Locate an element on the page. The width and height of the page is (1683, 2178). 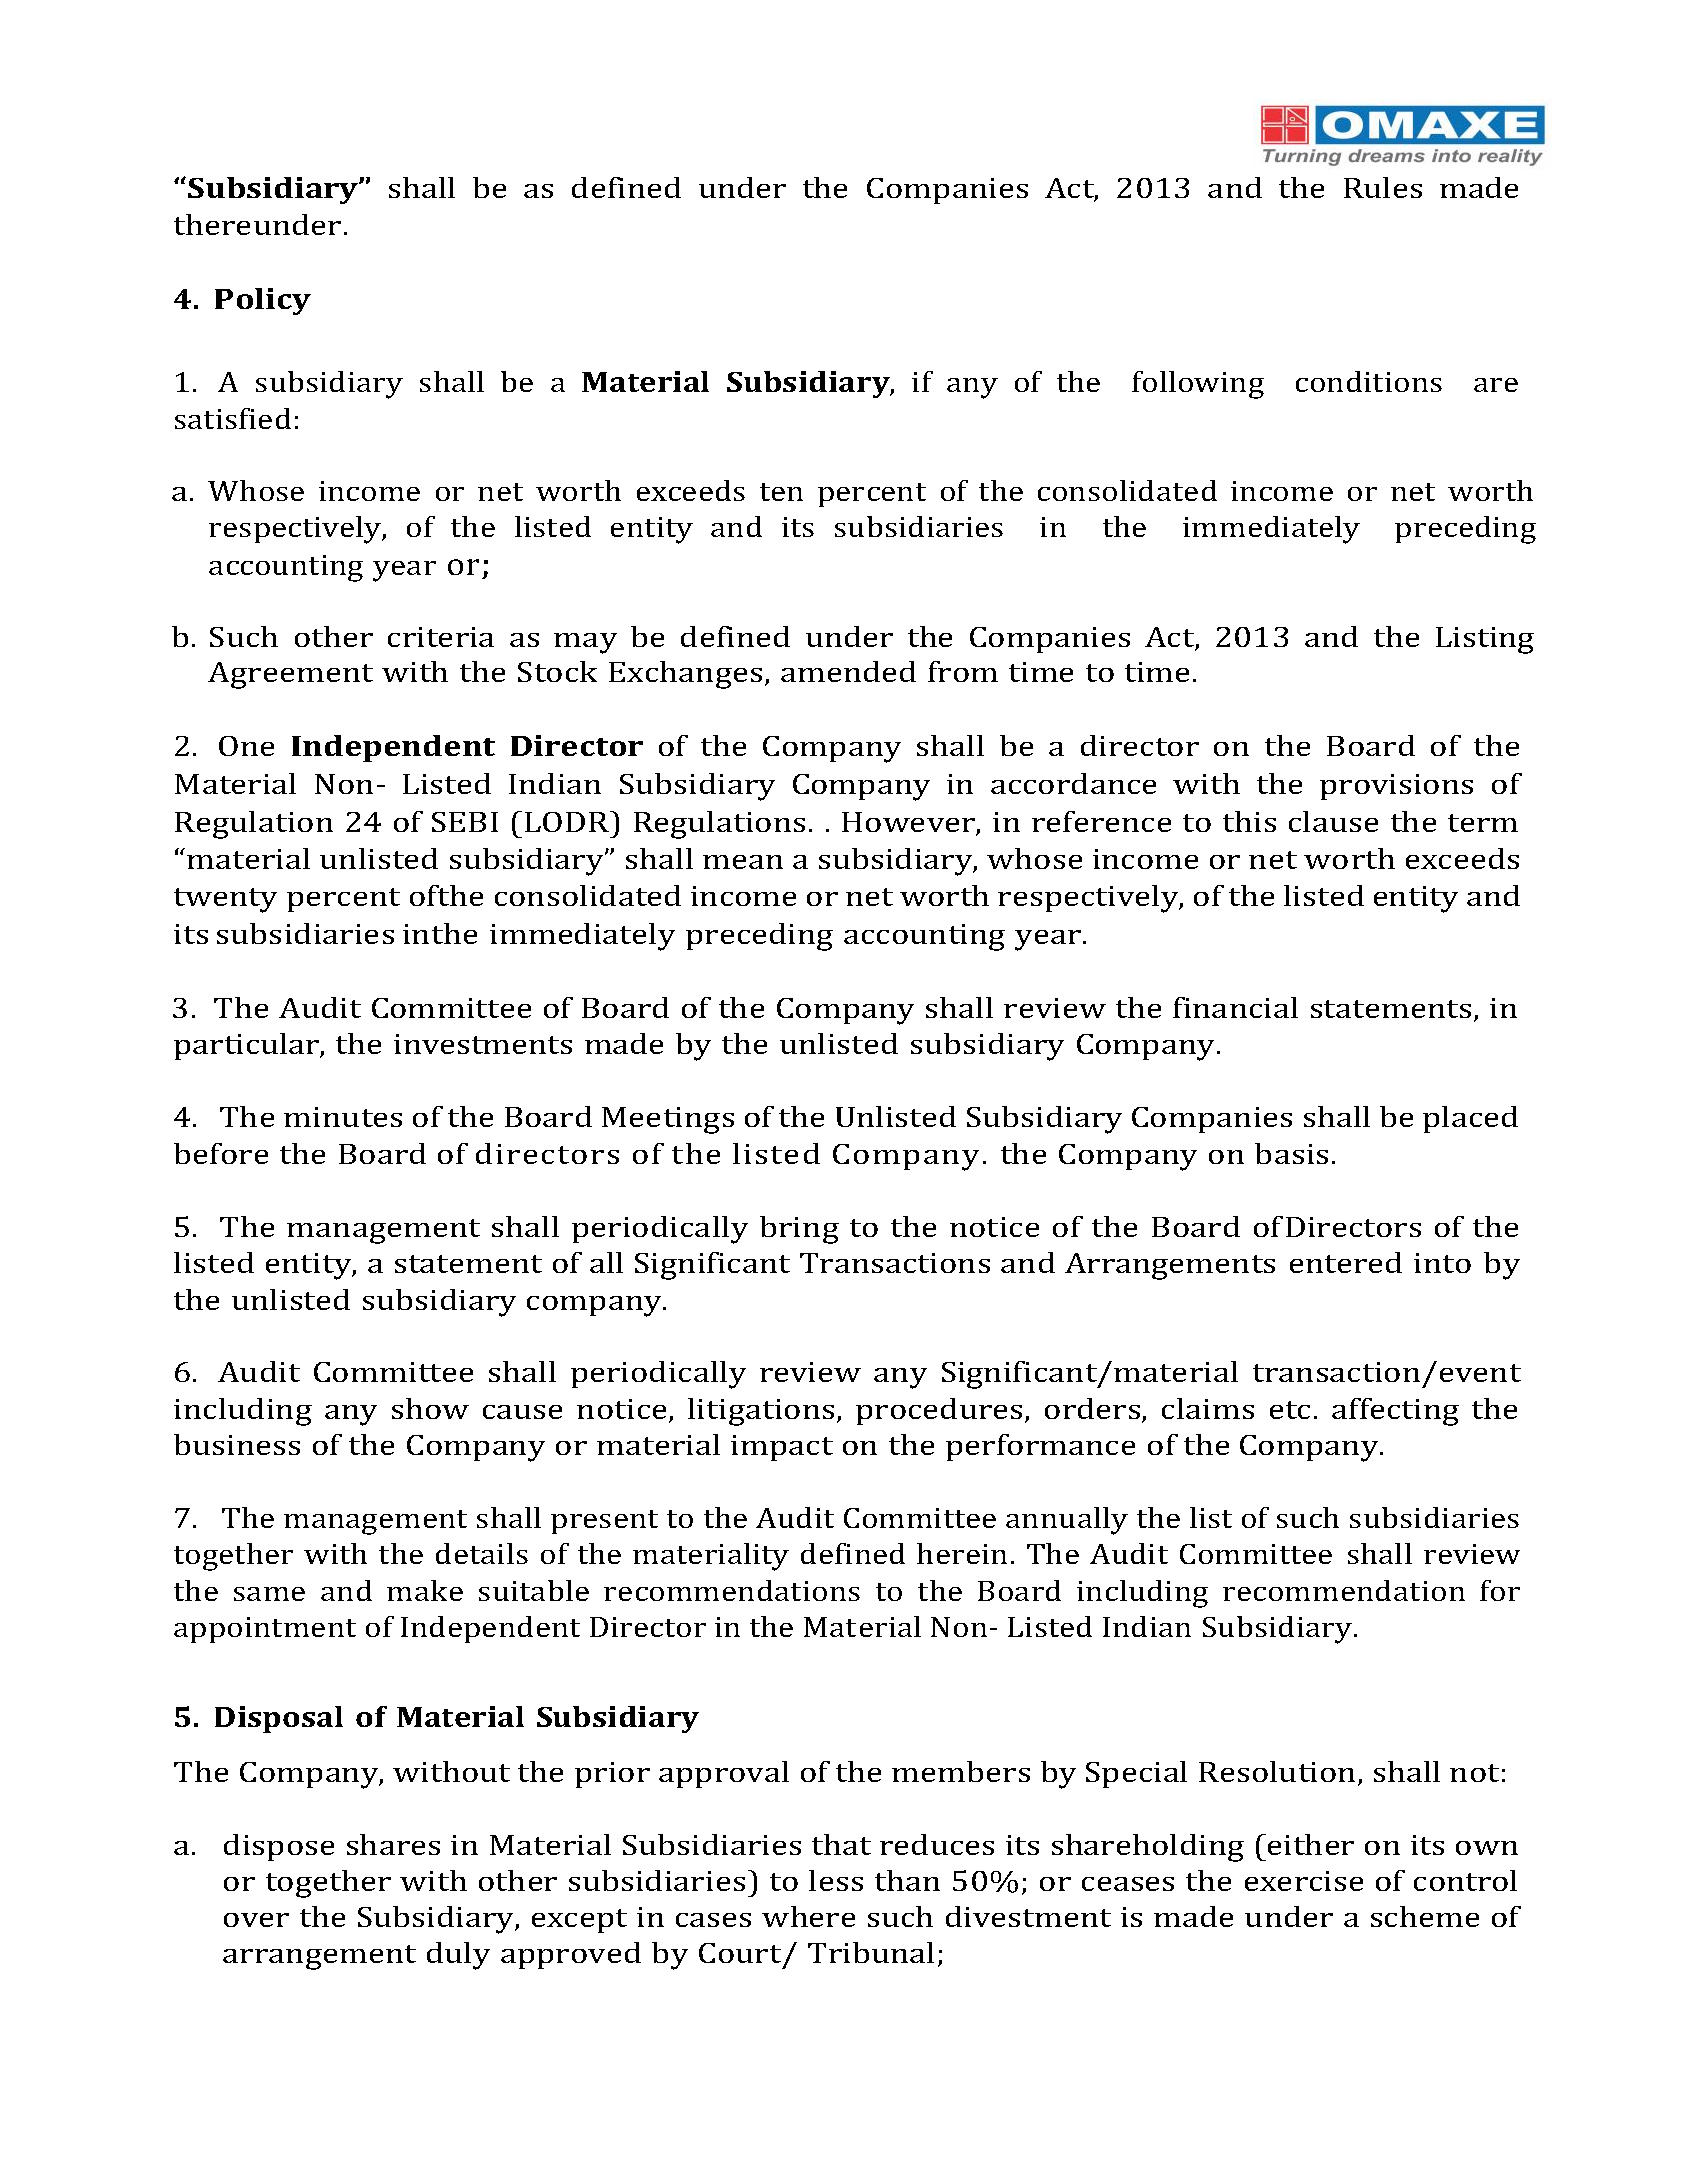
ten is located at coordinates (781, 492).
